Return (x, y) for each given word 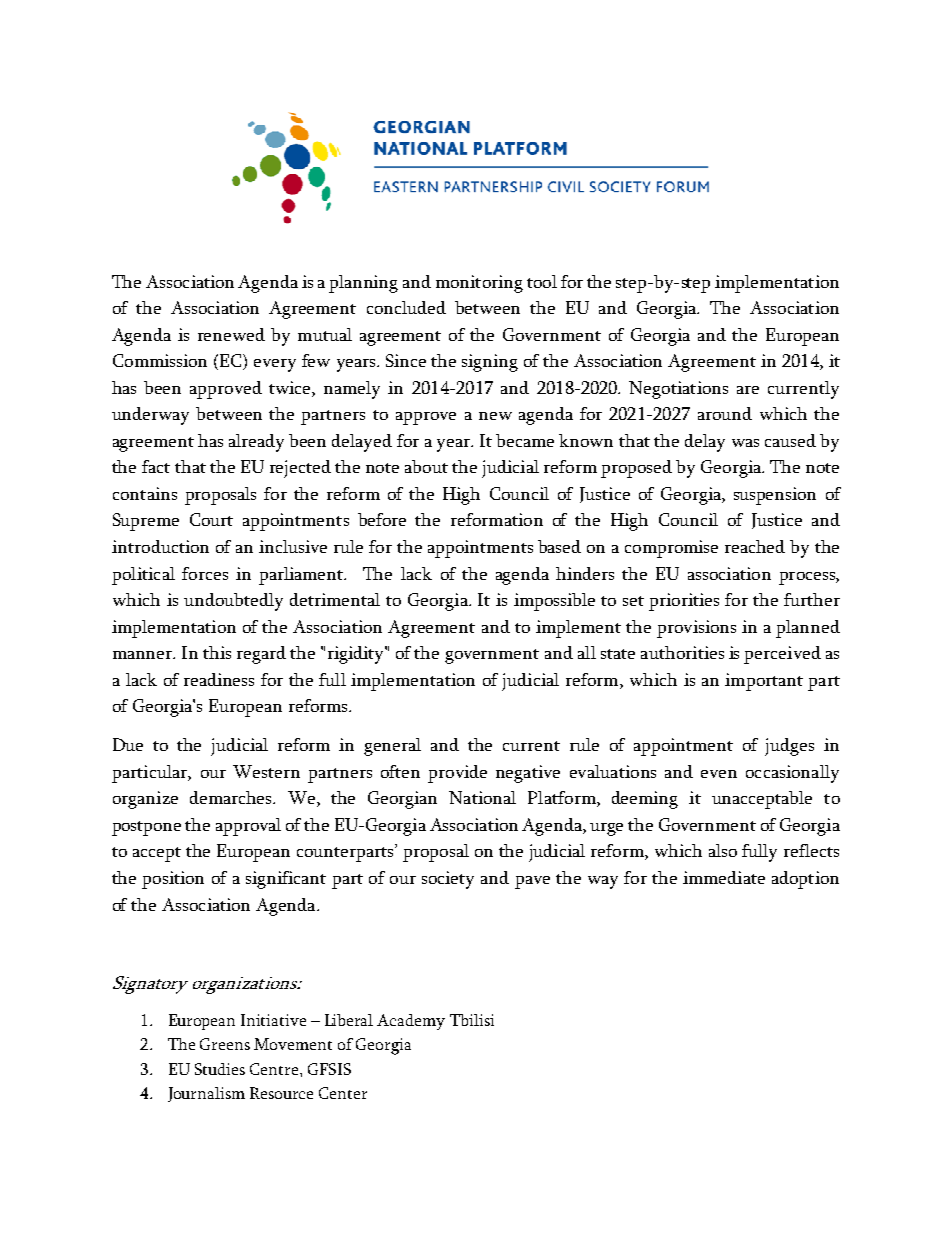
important (764, 682)
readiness (219, 679)
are (748, 390)
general (392, 747)
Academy (411, 1022)
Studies (220, 1069)
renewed (231, 334)
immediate (724, 877)
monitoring (479, 284)
